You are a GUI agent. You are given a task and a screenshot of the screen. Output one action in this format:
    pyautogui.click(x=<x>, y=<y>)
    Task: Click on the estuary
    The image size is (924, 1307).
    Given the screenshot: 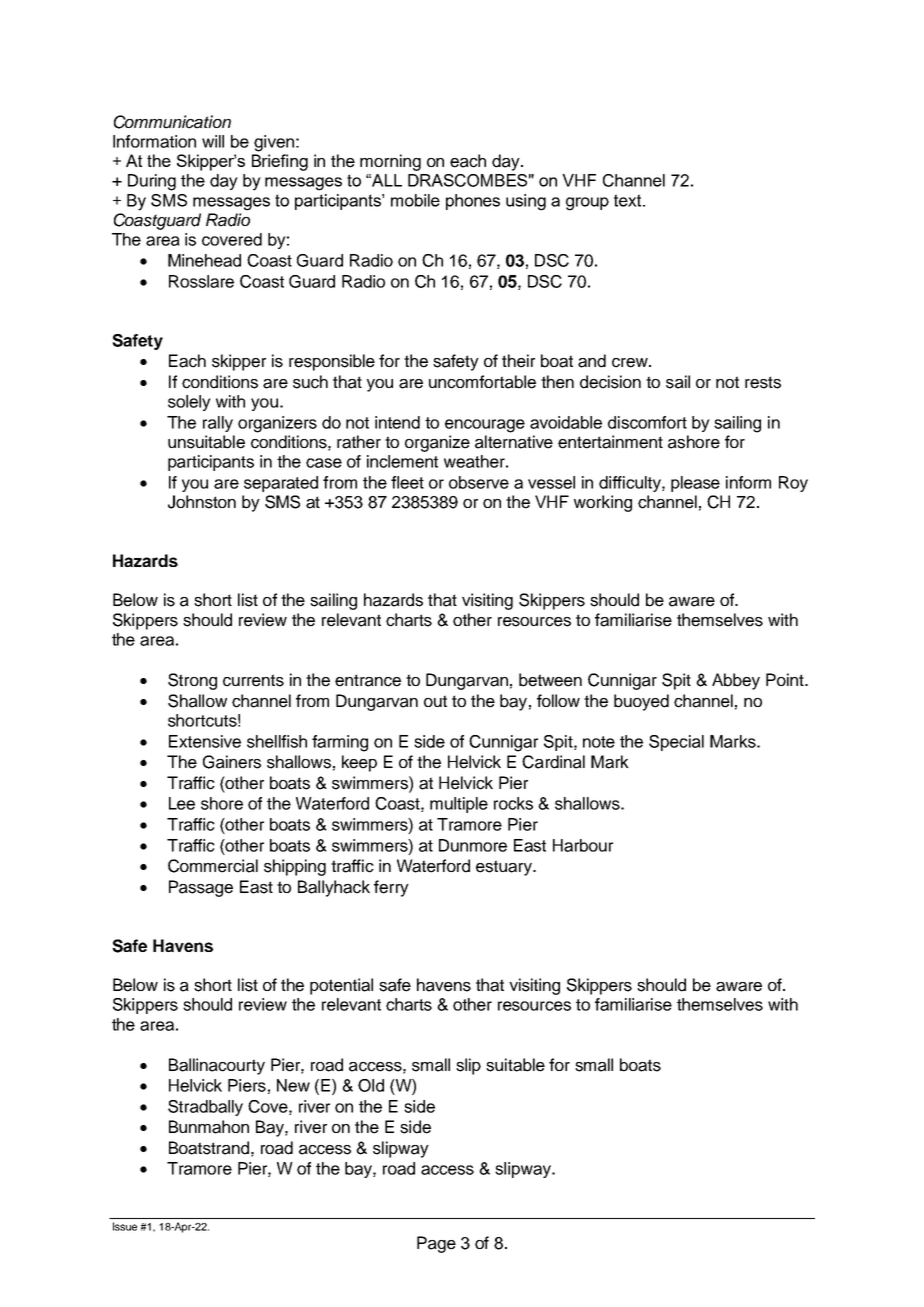 What is the action you would take?
    pyautogui.click(x=505, y=868)
